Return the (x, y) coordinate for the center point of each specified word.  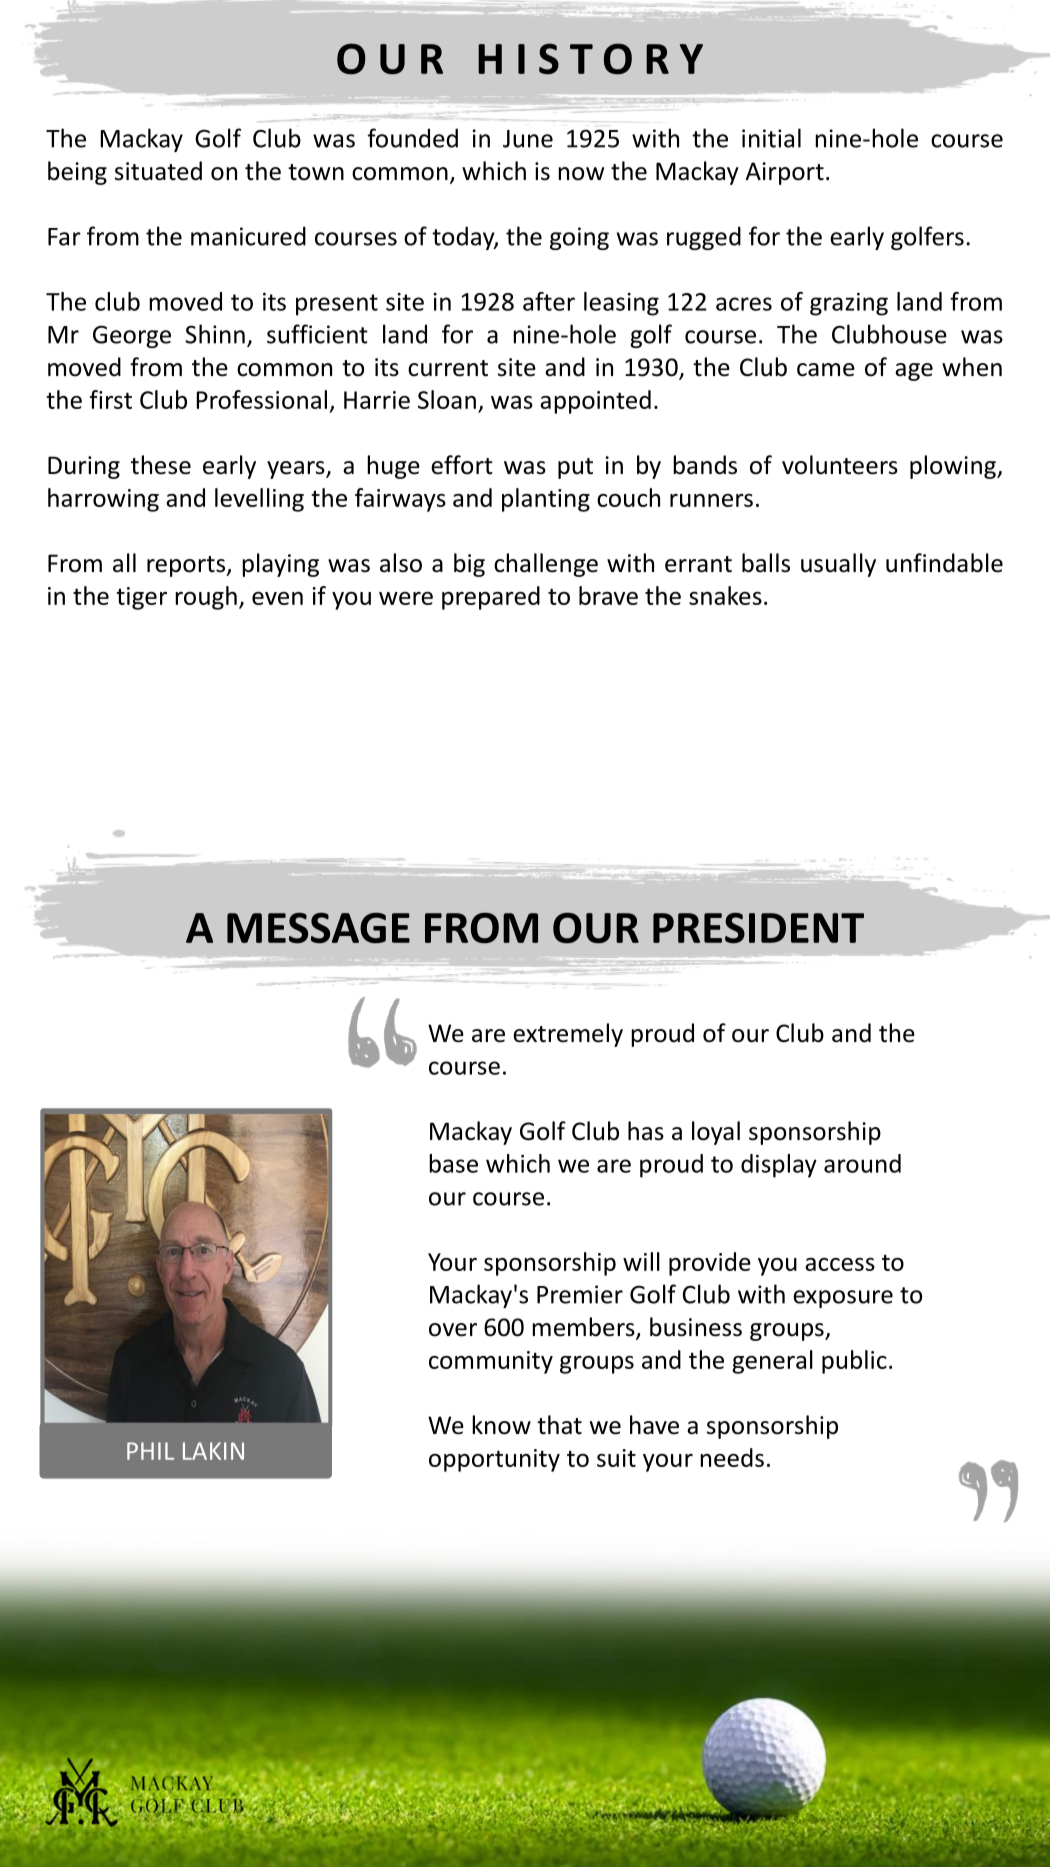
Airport (784, 173)
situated (158, 171)
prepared (491, 598)
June (528, 139)
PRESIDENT (758, 928)
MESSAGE (318, 928)
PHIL (150, 1451)
